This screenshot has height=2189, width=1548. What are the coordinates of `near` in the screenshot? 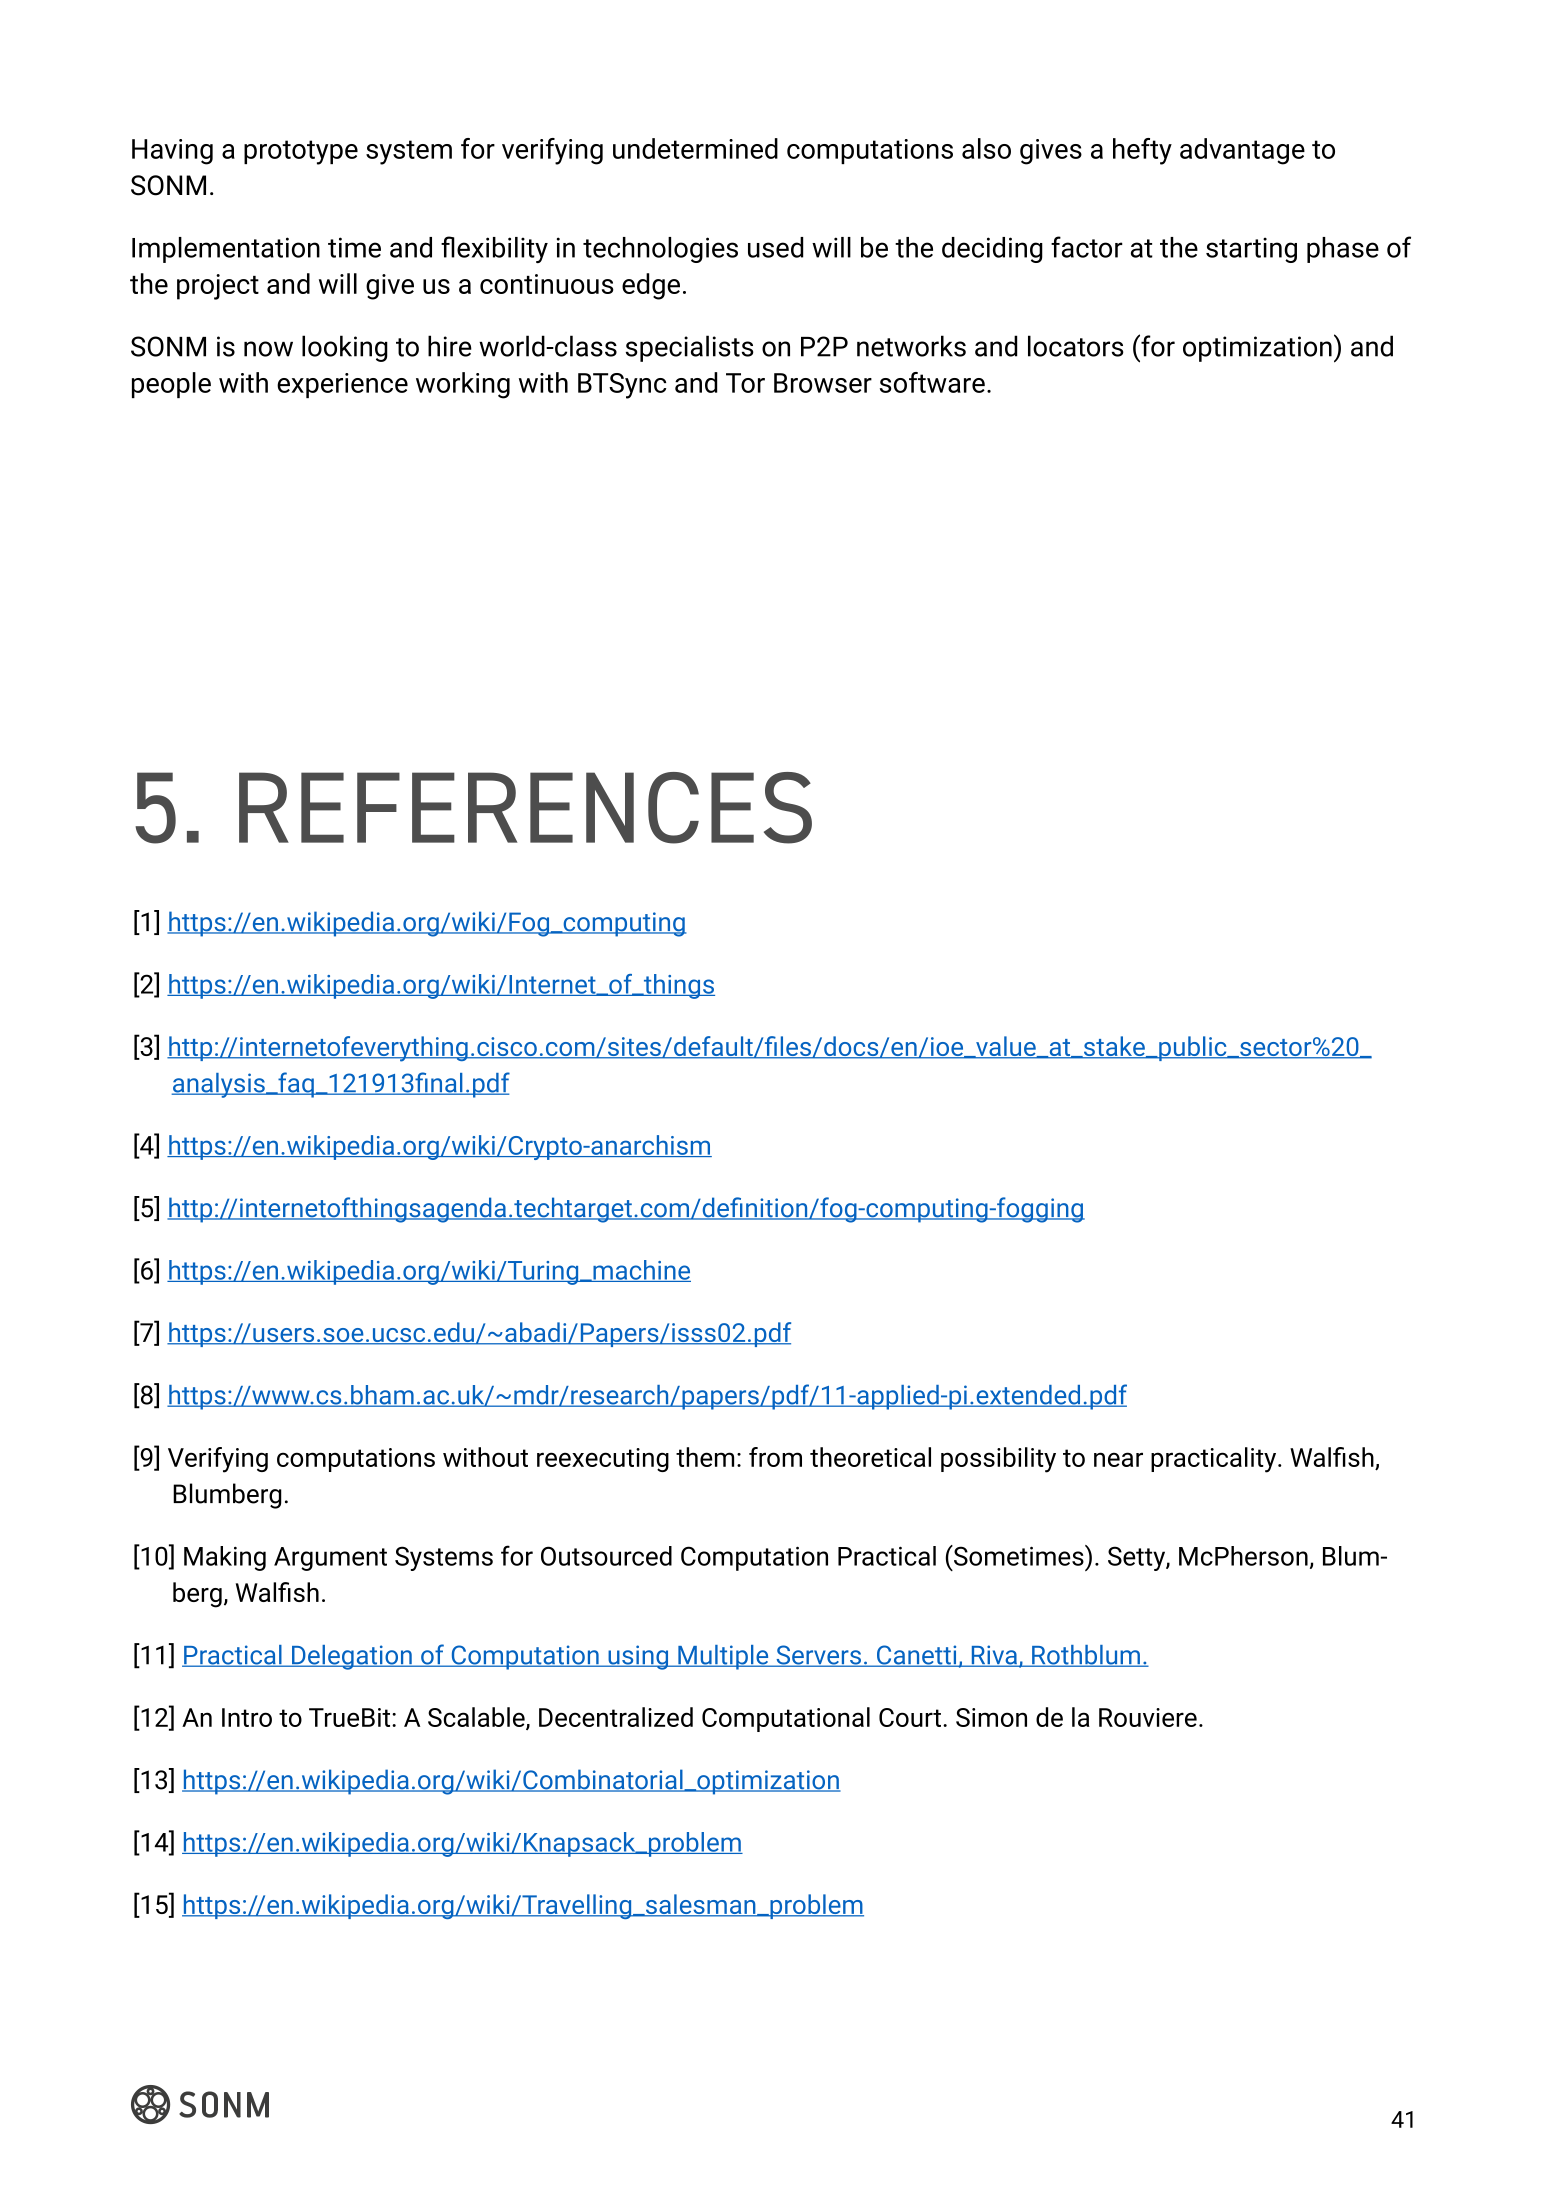 It's located at (1118, 1459).
